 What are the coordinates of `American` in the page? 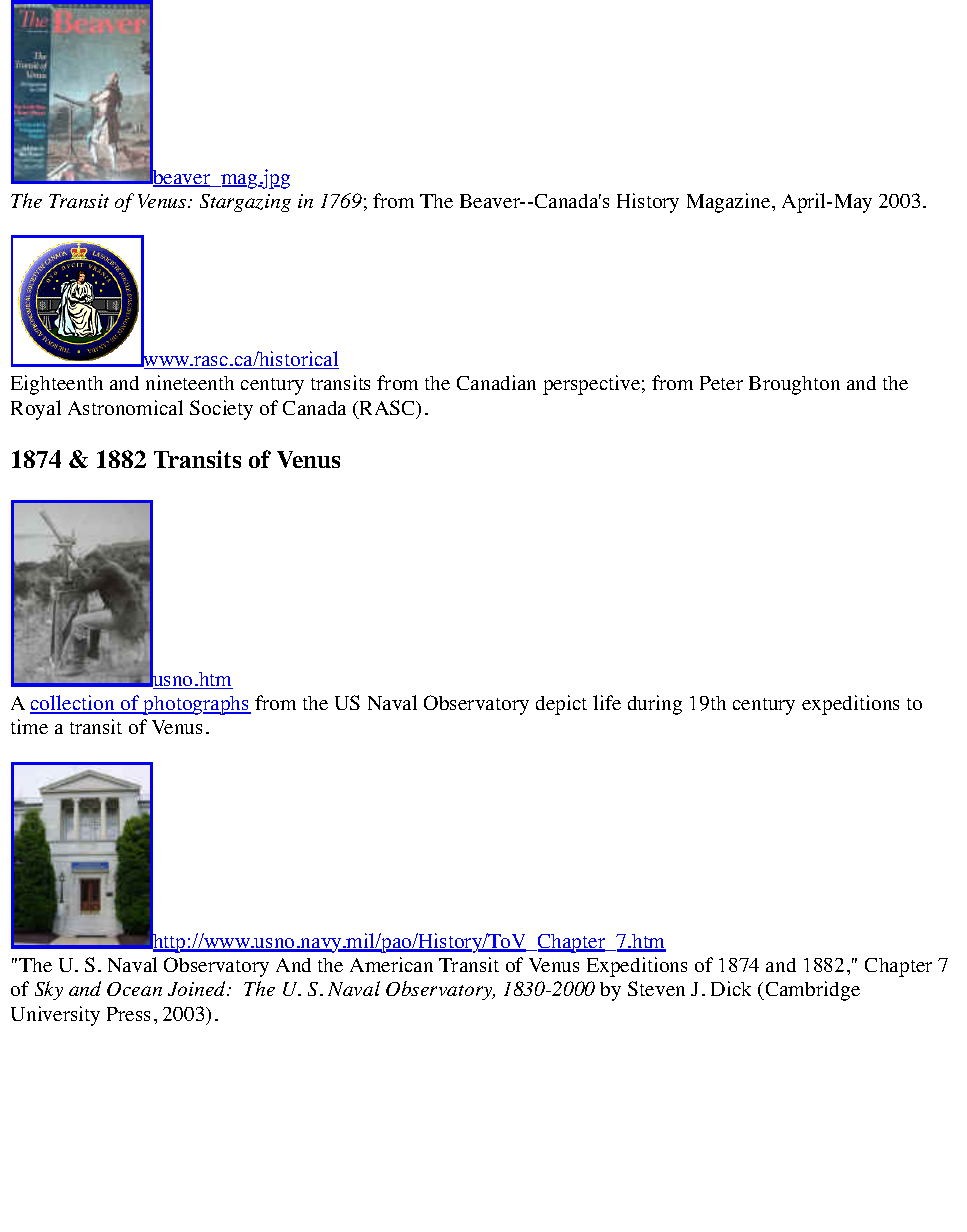 It's located at (391, 964).
